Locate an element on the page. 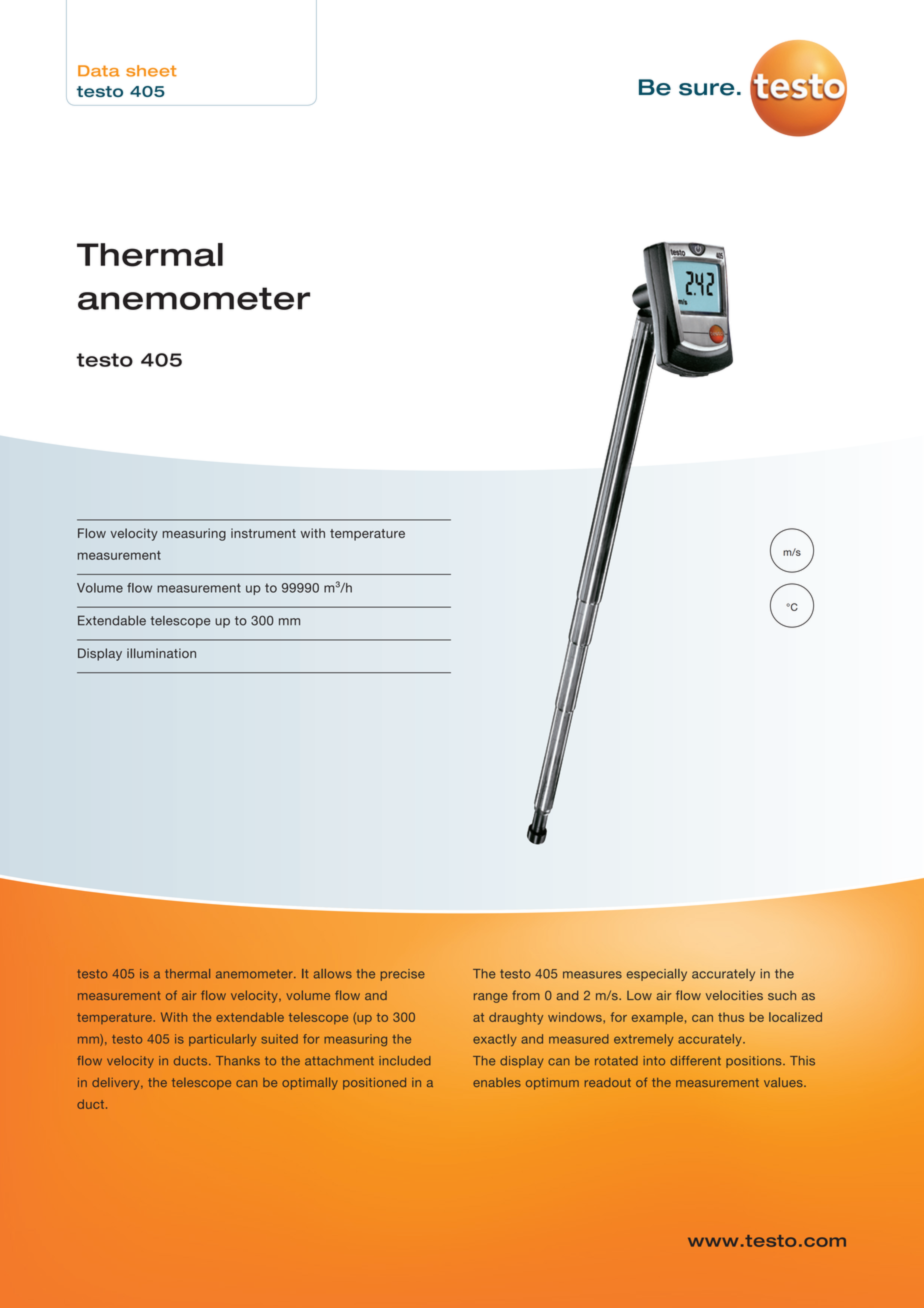 This document has height=1308, width=924. especially is located at coordinates (657, 975).
